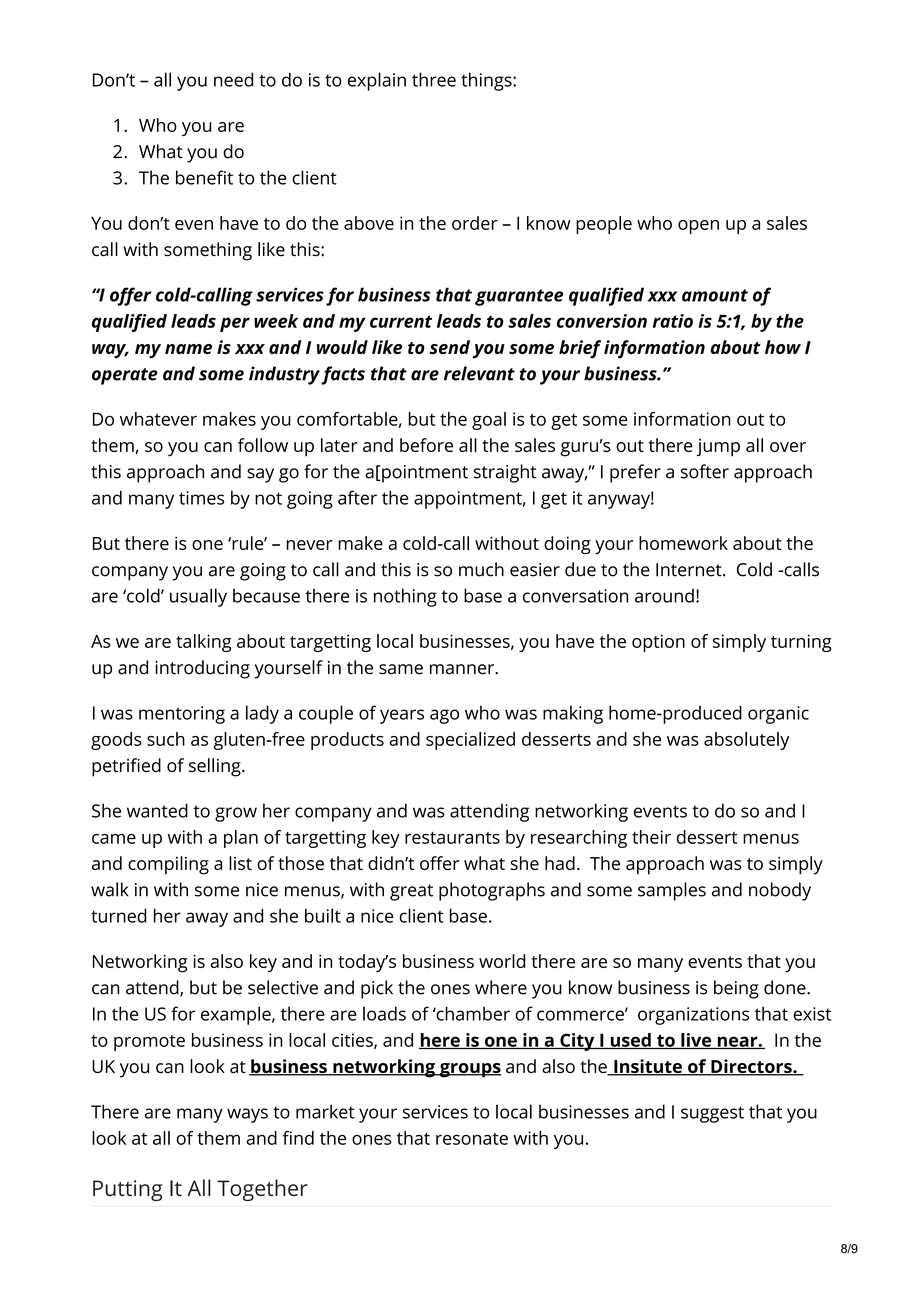 The image size is (924, 1308). Describe the element at coordinates (247, 1115) in the screenshot. I see `ways` at that location.
